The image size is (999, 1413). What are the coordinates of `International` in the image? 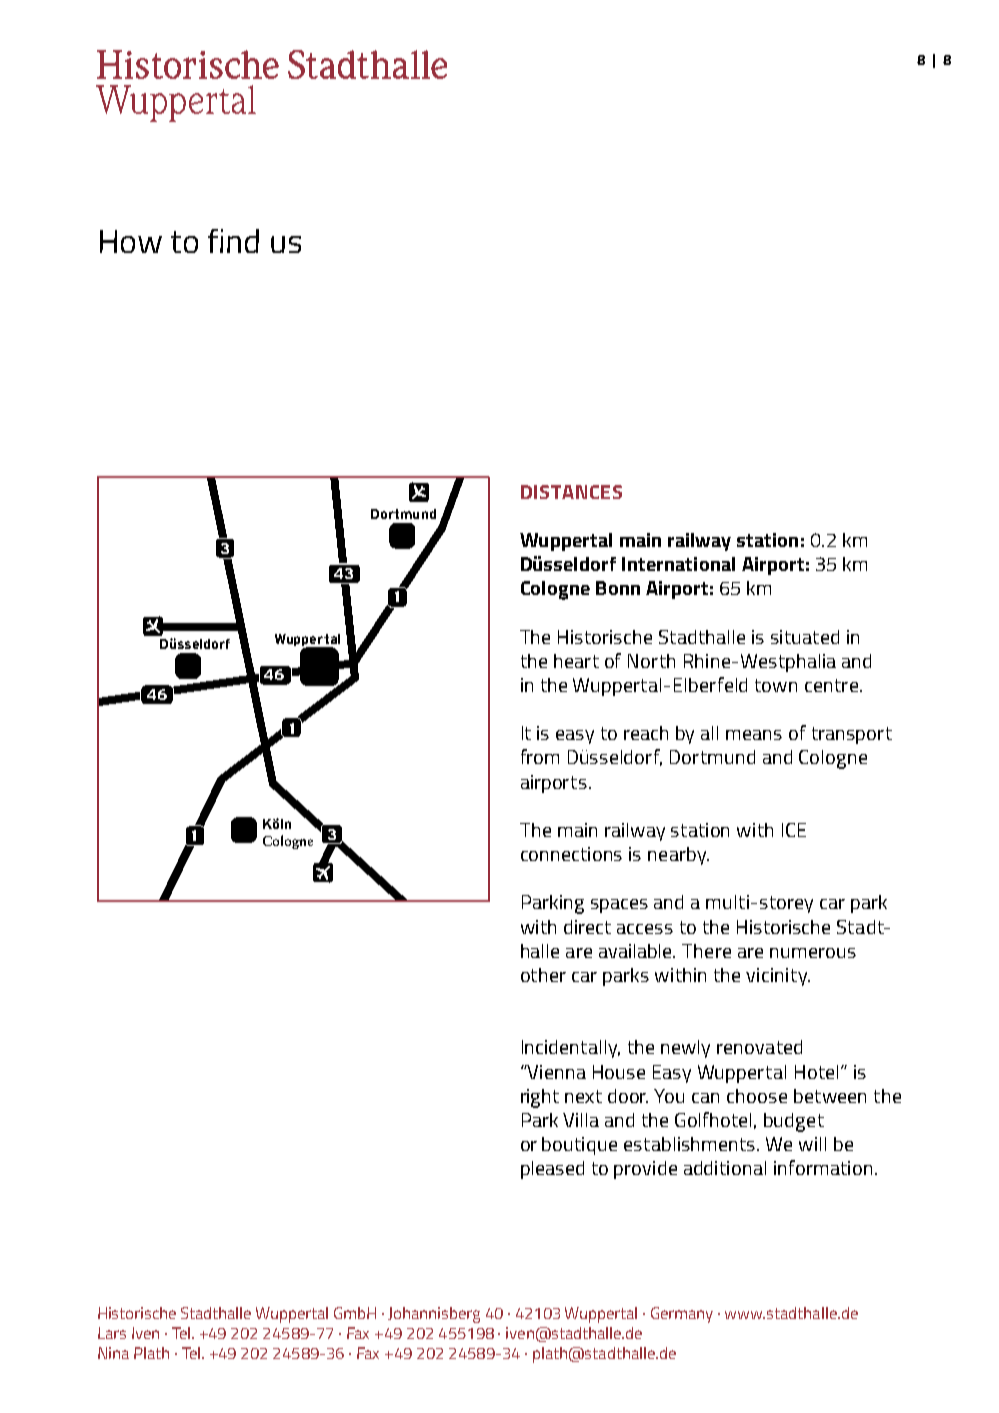 It's located at (678, 564).
